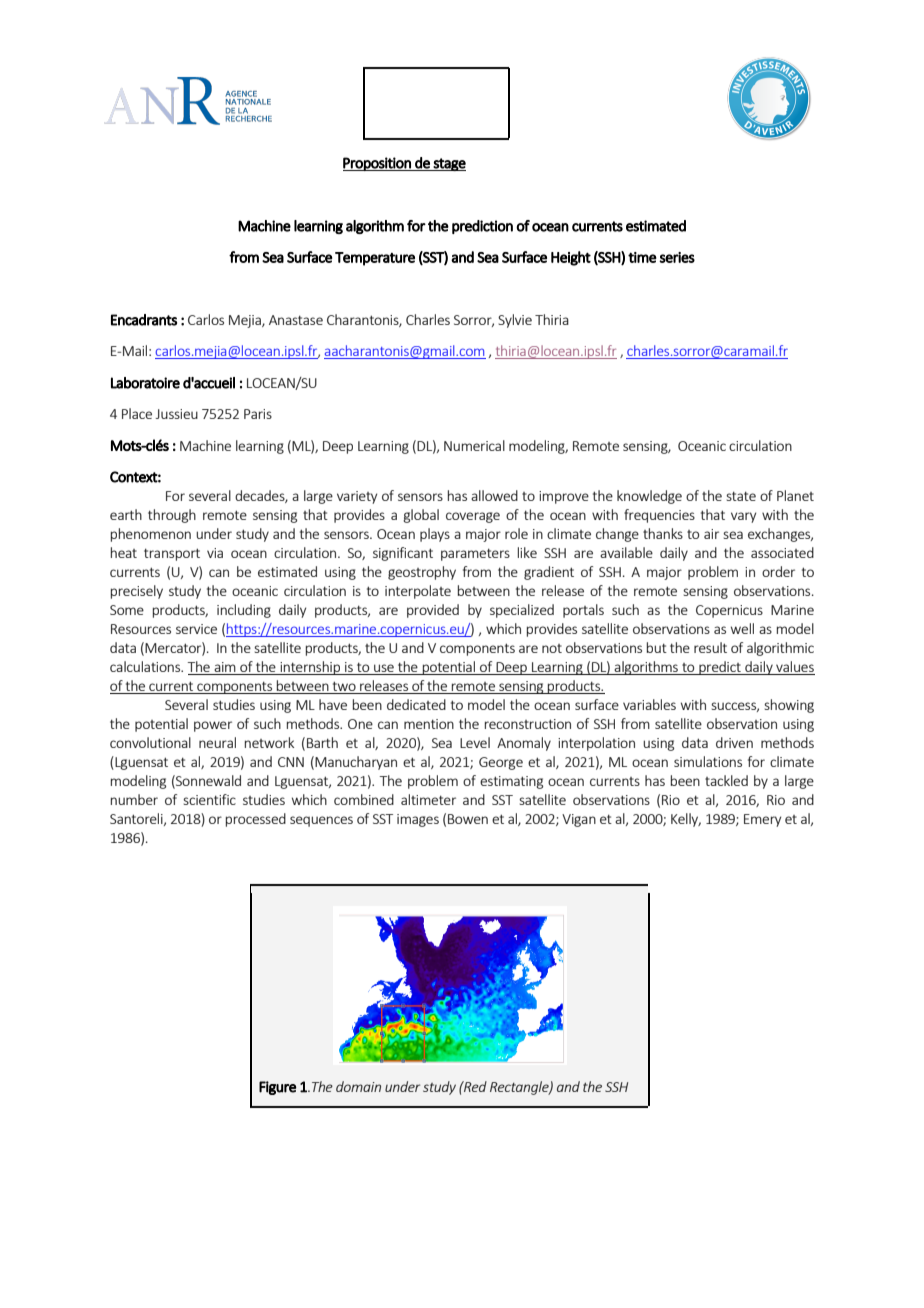 The height and width of the screenshot is (1308, 924). Describe the element at coordinates (449, 164) in the screenshot. I see `stage` at that location.
